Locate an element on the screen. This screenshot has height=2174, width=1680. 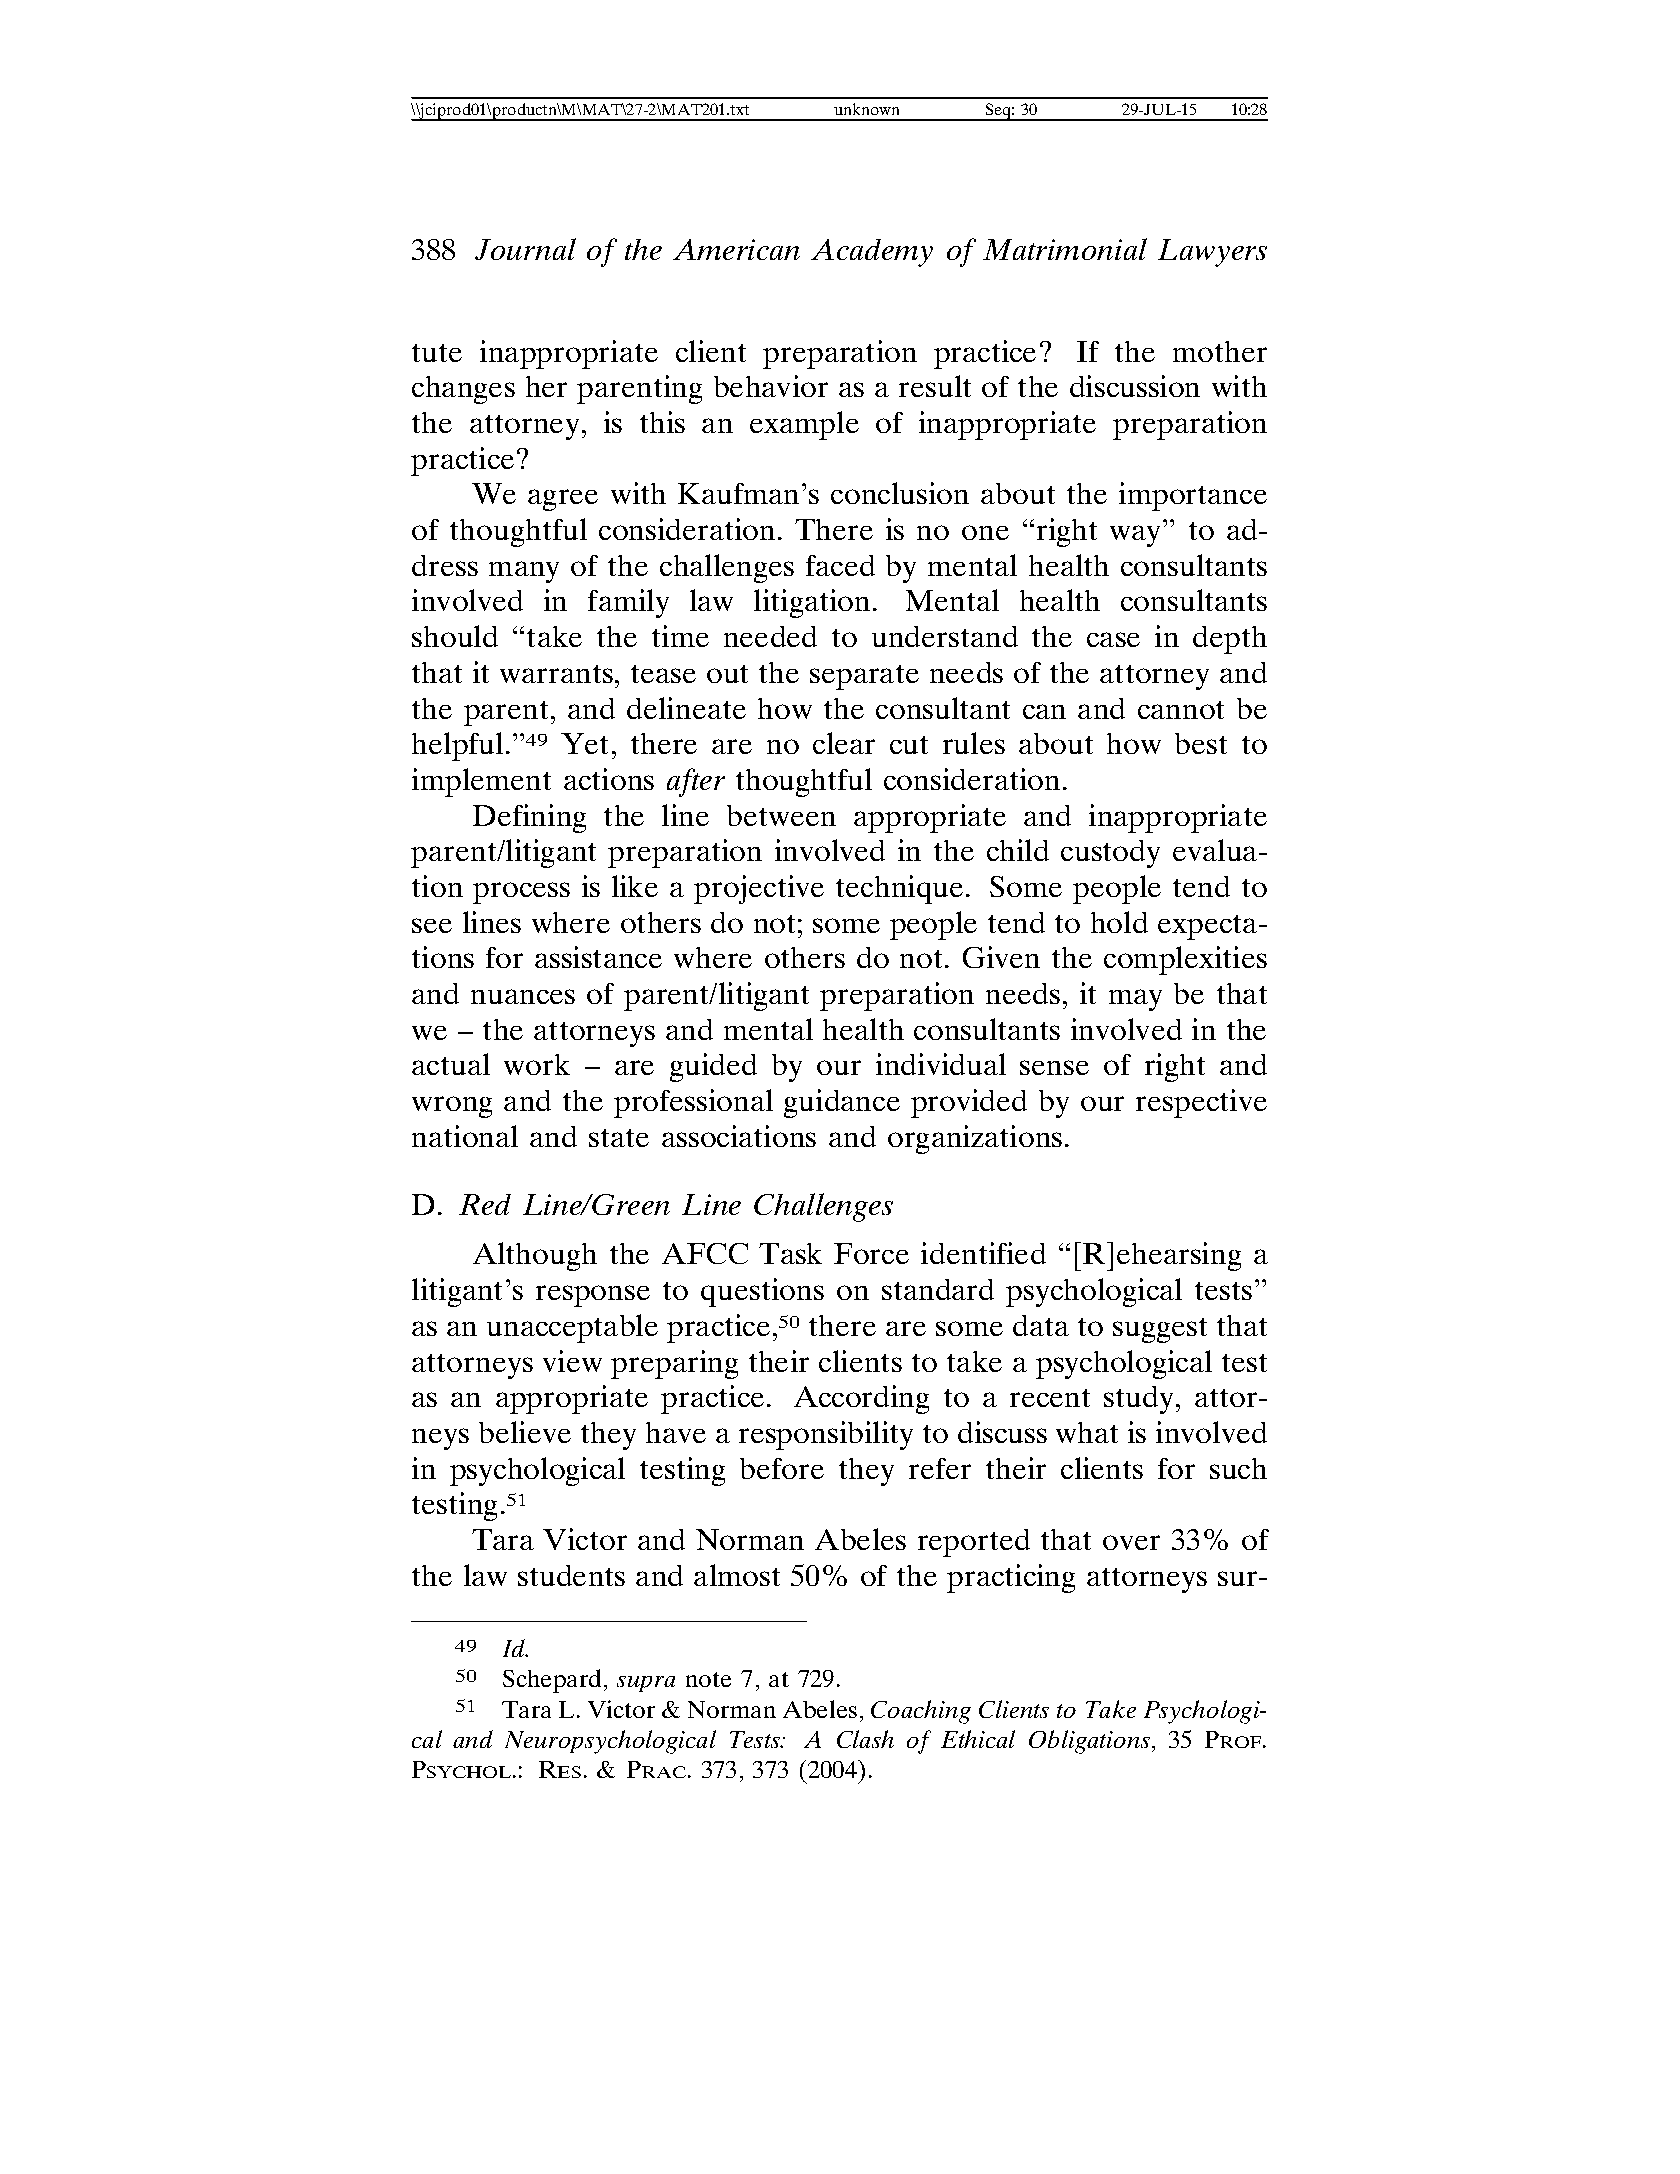
Lawyers is located at coordinates (1212, 253).
